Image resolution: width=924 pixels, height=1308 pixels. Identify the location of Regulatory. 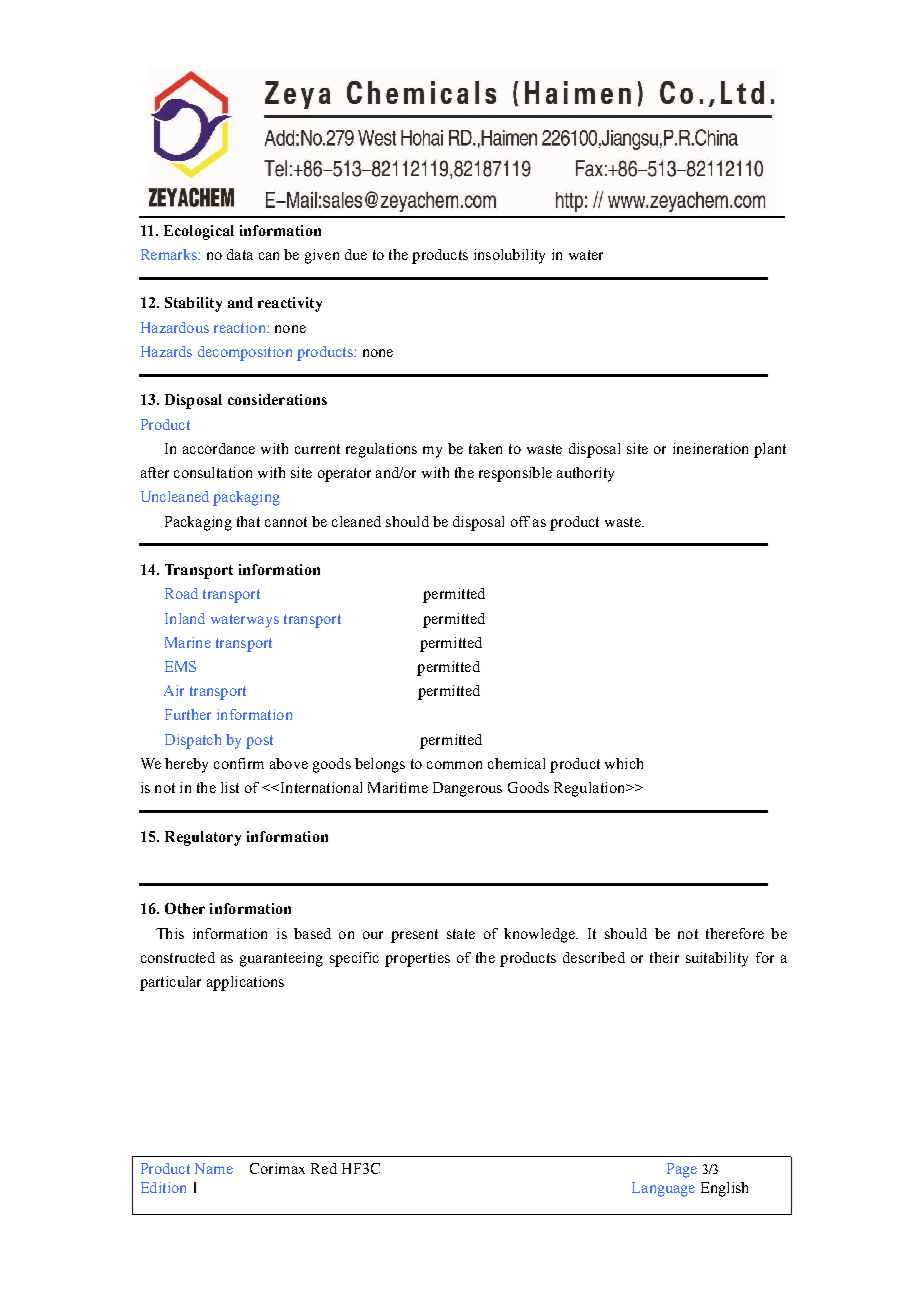
(203, 838).
